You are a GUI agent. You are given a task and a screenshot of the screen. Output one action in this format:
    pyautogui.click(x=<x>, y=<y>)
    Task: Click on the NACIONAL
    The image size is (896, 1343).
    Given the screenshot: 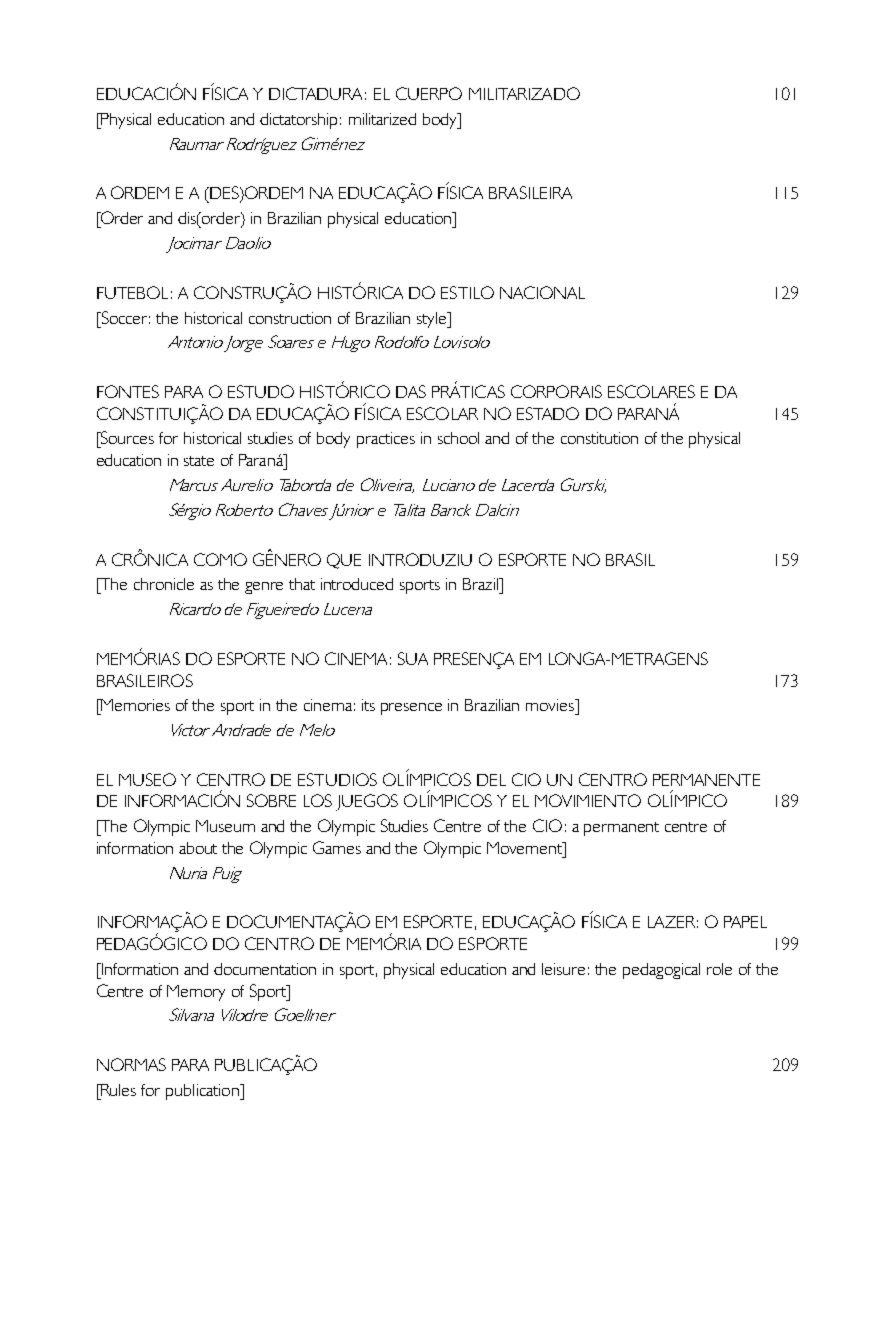 What is the action you would take?
    pyautogui.click(x=542, y=292)
